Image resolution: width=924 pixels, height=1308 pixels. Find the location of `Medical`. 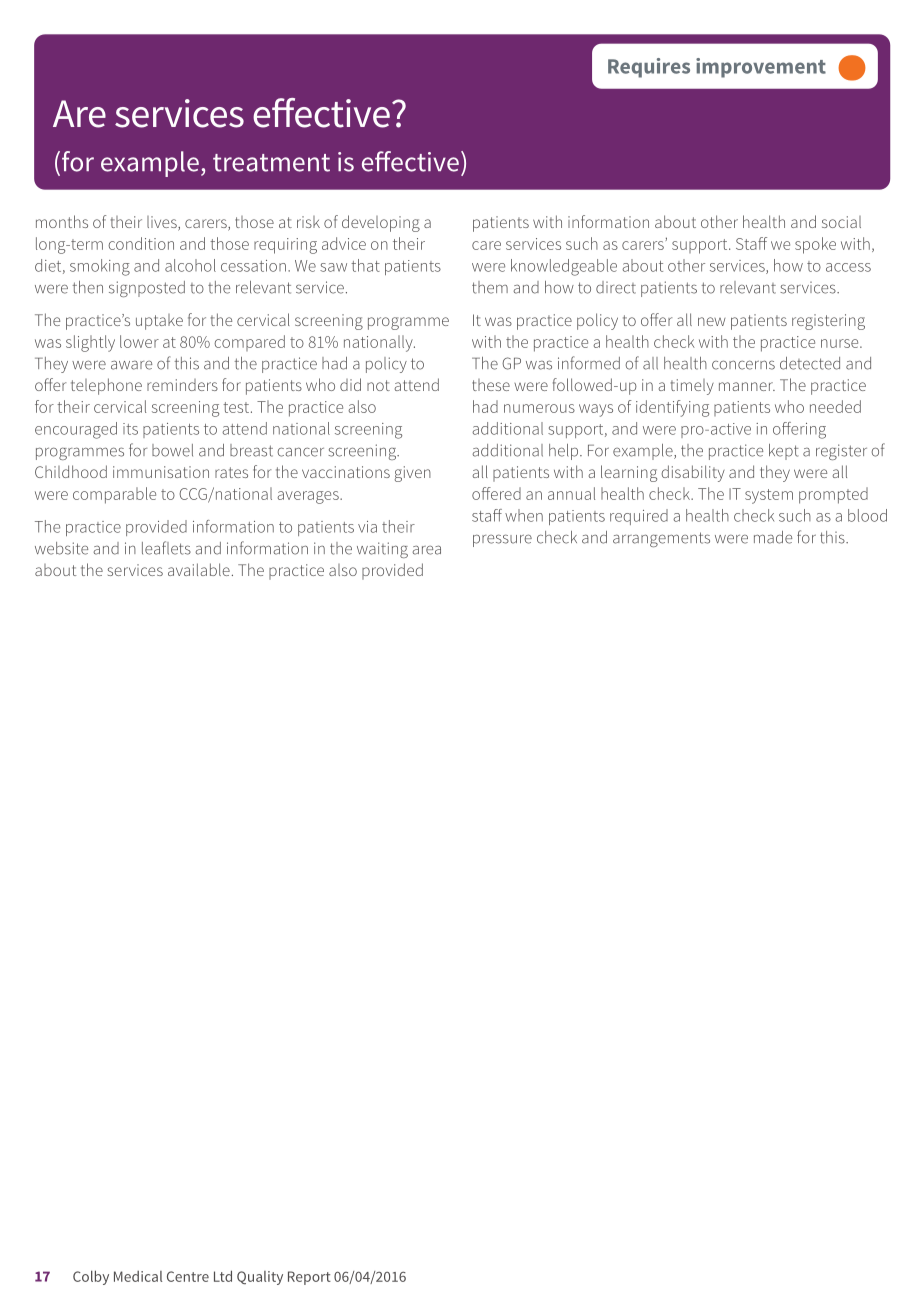

Medical is located at coordinates (138, 1276).
